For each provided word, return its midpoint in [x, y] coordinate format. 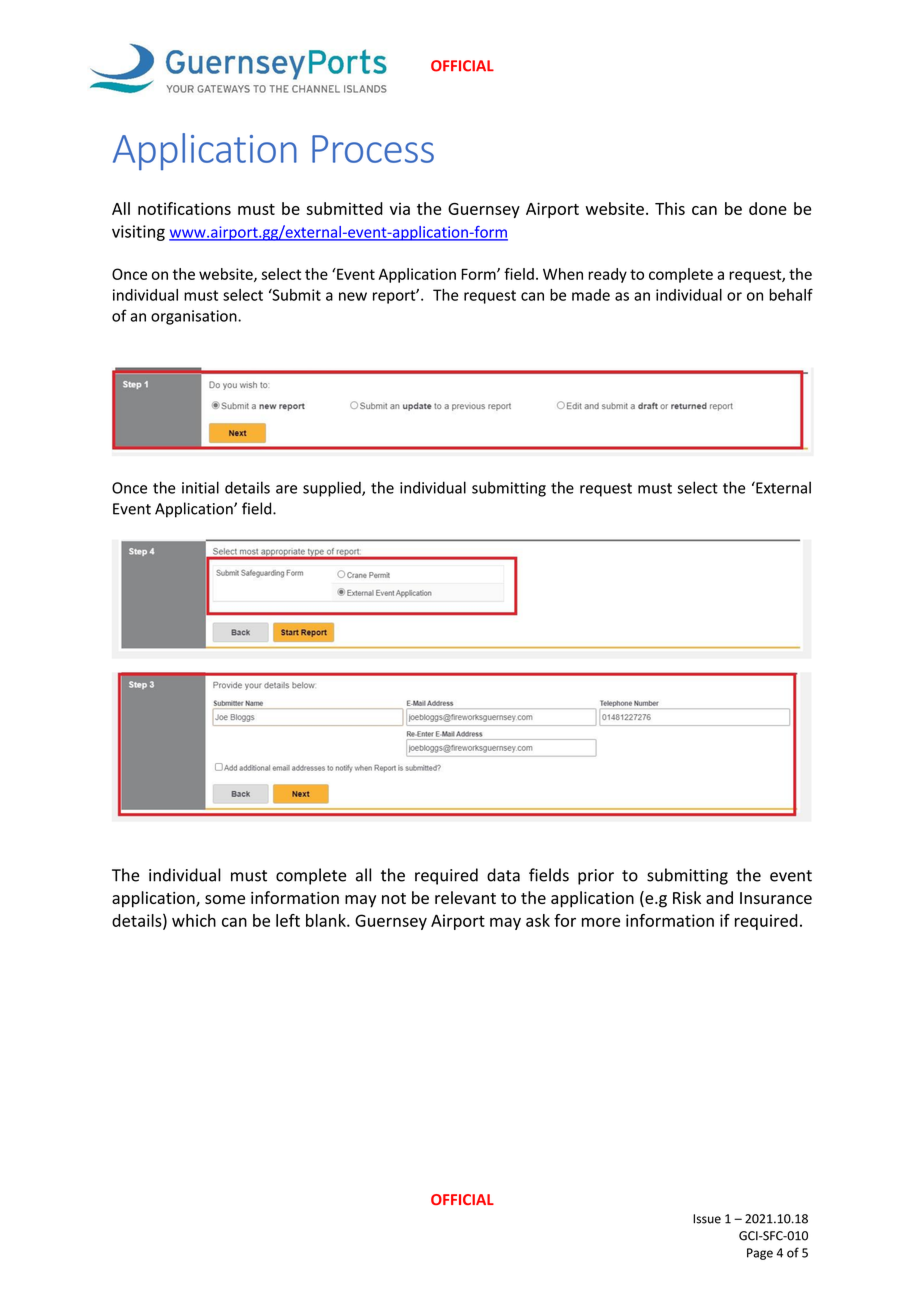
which [194, 920]
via [400, 208]
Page [760, 1254]
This [670, 208]
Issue [707, 1219]
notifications [184, 208]
